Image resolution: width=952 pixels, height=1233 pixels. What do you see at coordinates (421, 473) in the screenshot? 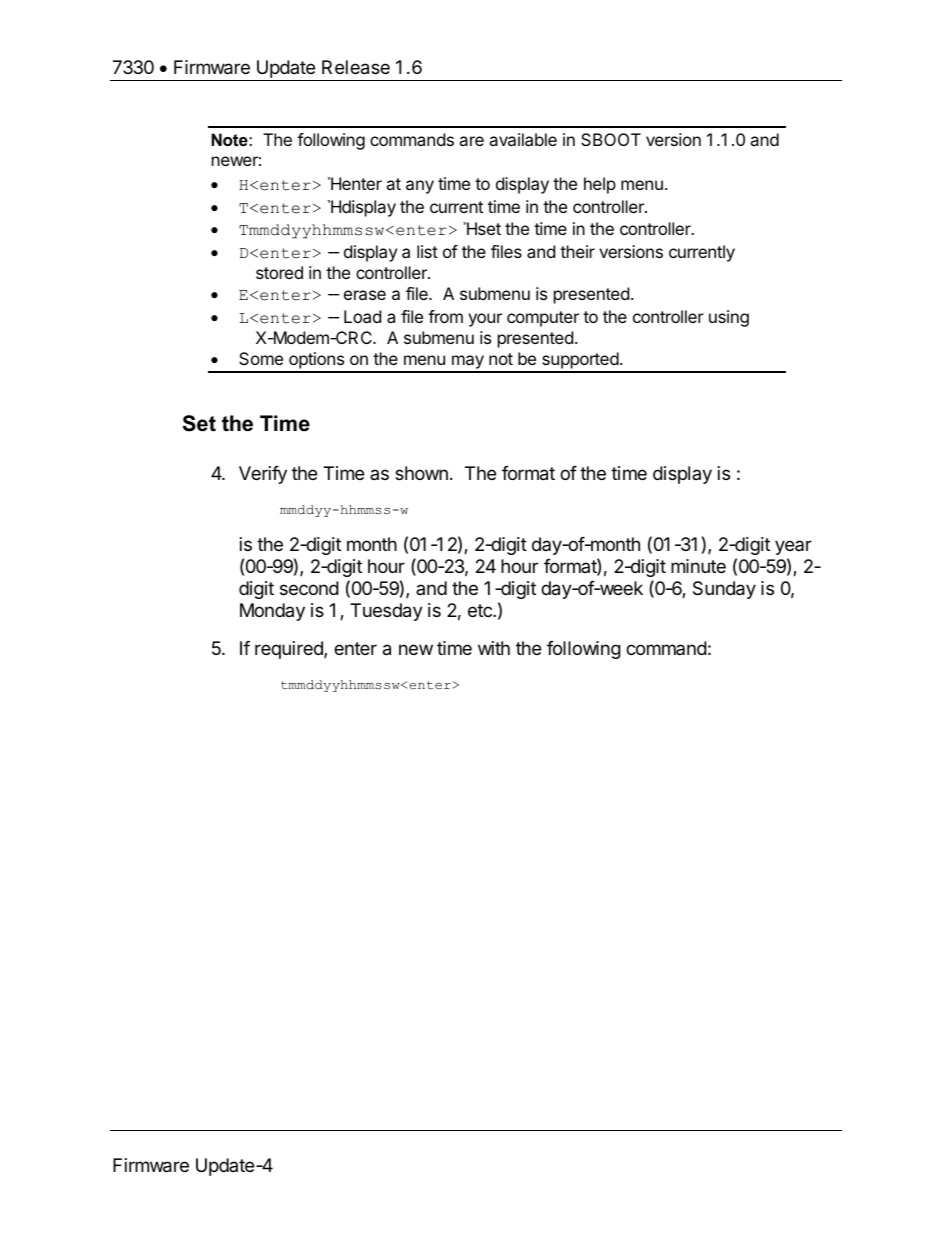
I see `shown` at bounding box center [421, 473].
